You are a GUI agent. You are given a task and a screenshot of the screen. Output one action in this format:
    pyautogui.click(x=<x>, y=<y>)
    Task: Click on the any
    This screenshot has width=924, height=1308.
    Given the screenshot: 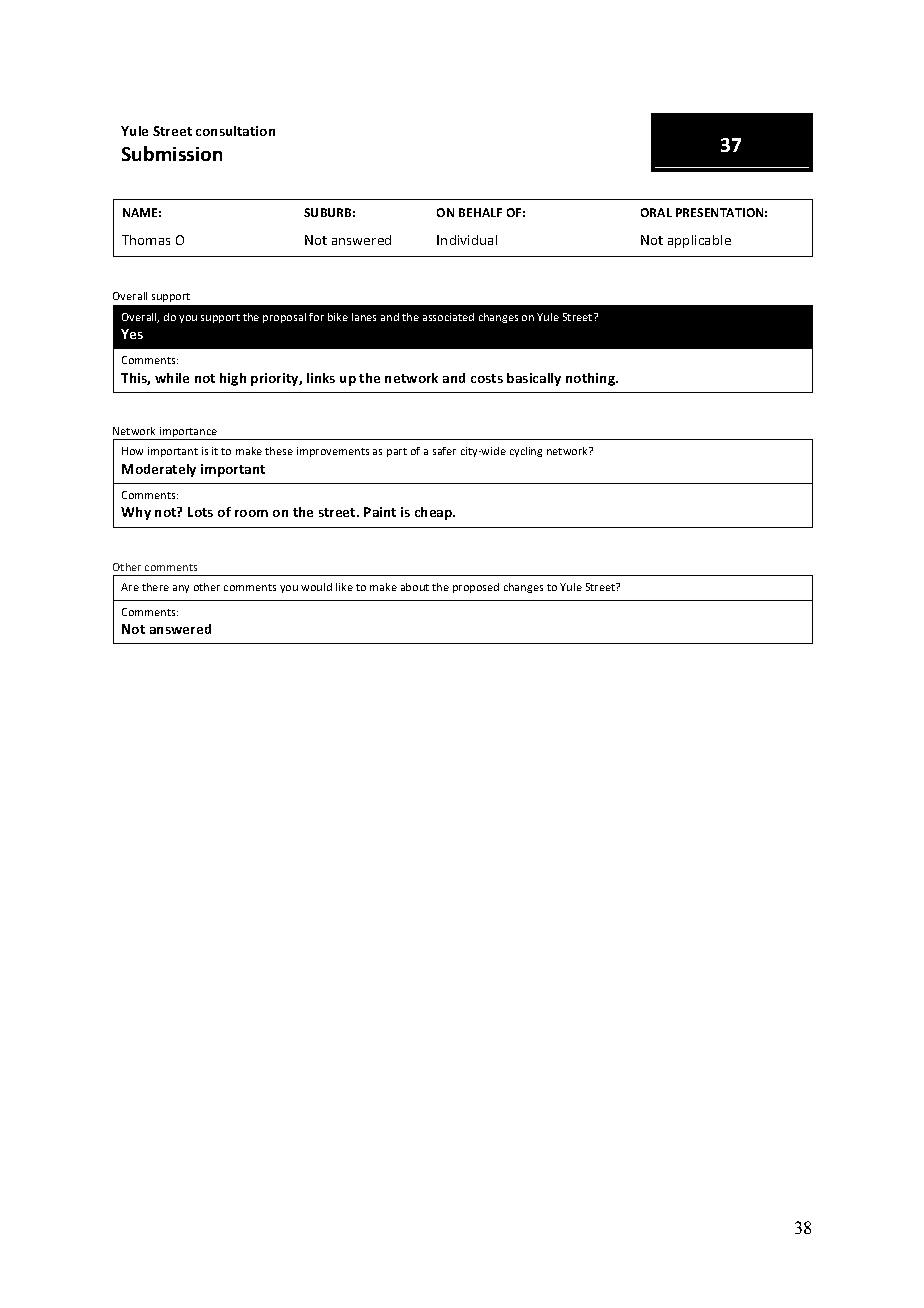 What is the action you would take?
    pyautogui.click(x=181, y=589)
